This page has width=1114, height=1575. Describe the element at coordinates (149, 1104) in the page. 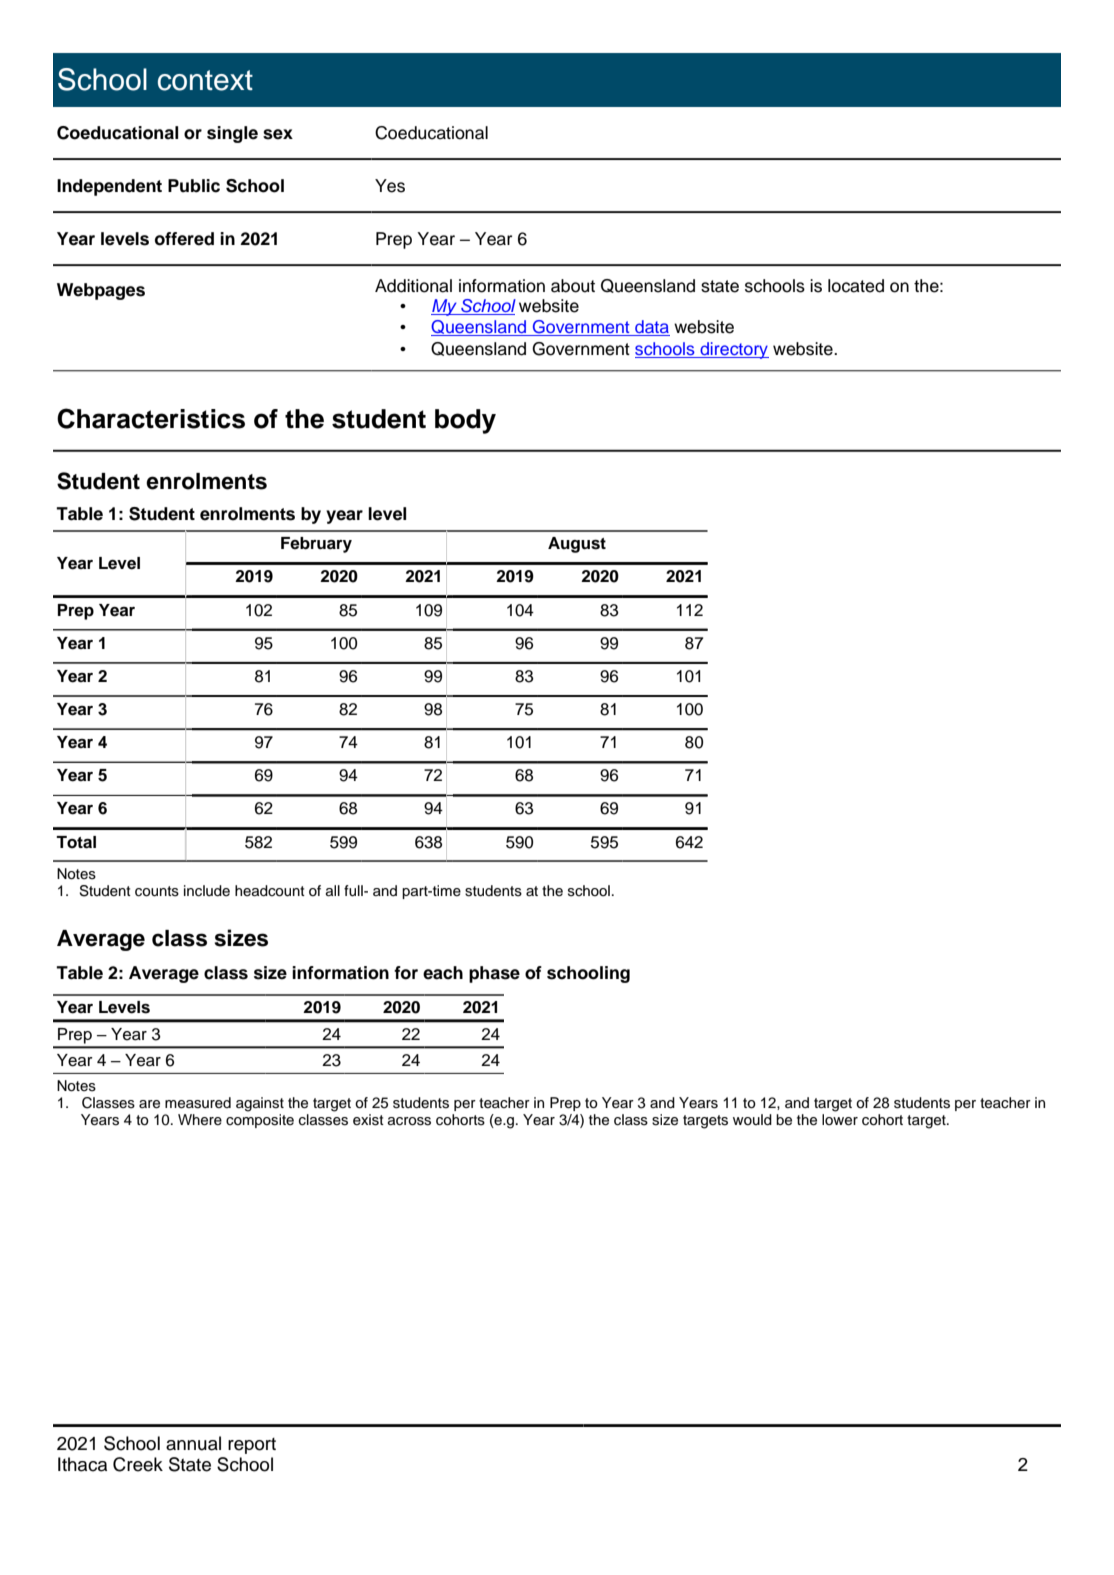

I see `are` at that location.
